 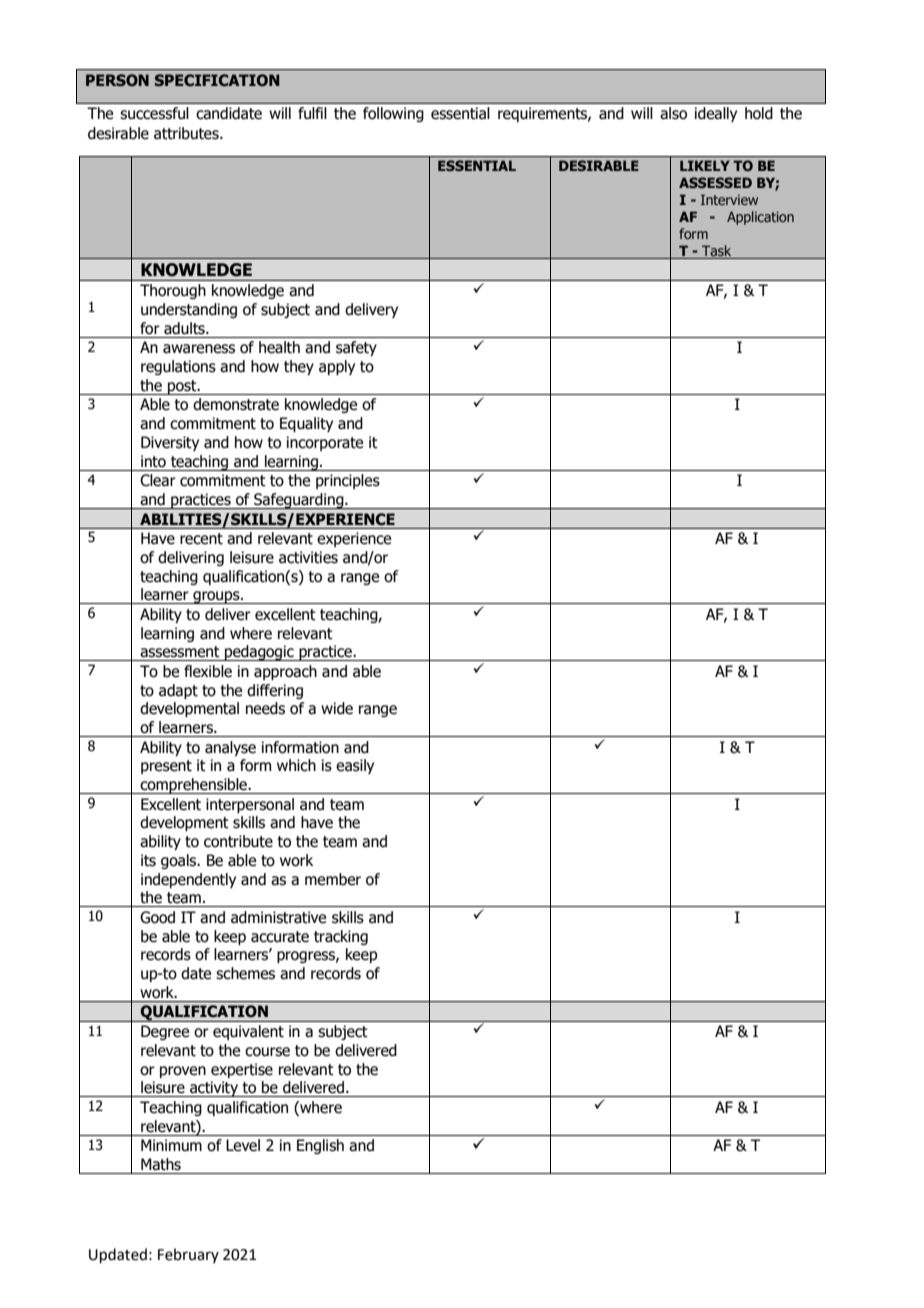 What do you see at coordinates (320, 1146) in the image?
I see `English` at bounding box center [320, 1146].
